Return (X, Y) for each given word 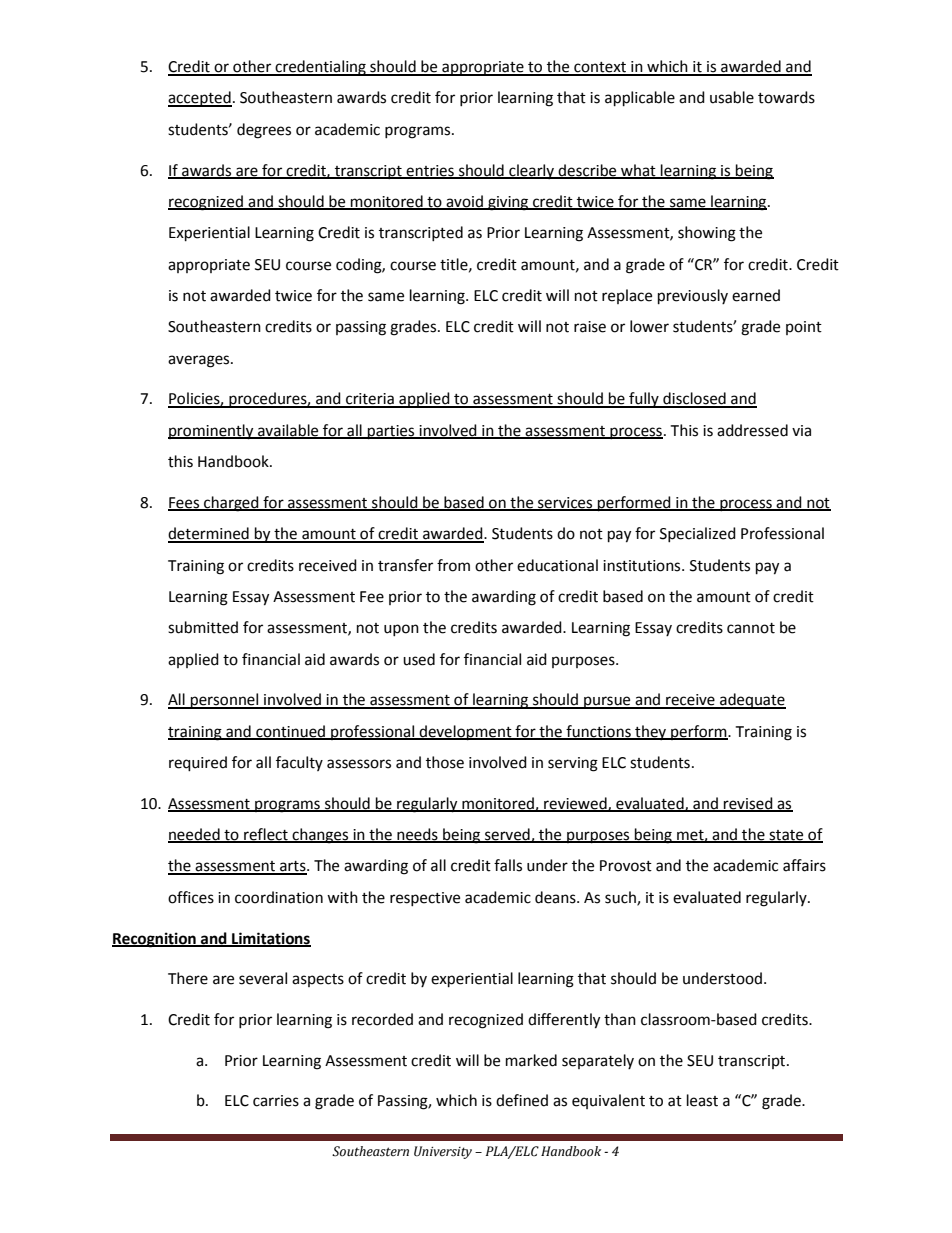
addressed (752, 430)
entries (430, 171)
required (198, 764)
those (445, 762)
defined (522, 1100)
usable (732, 97)
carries (276, 1101)
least (702, 1100)
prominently (212, 432)
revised (748, 804)
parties (391, 432)
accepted (200, 99)
